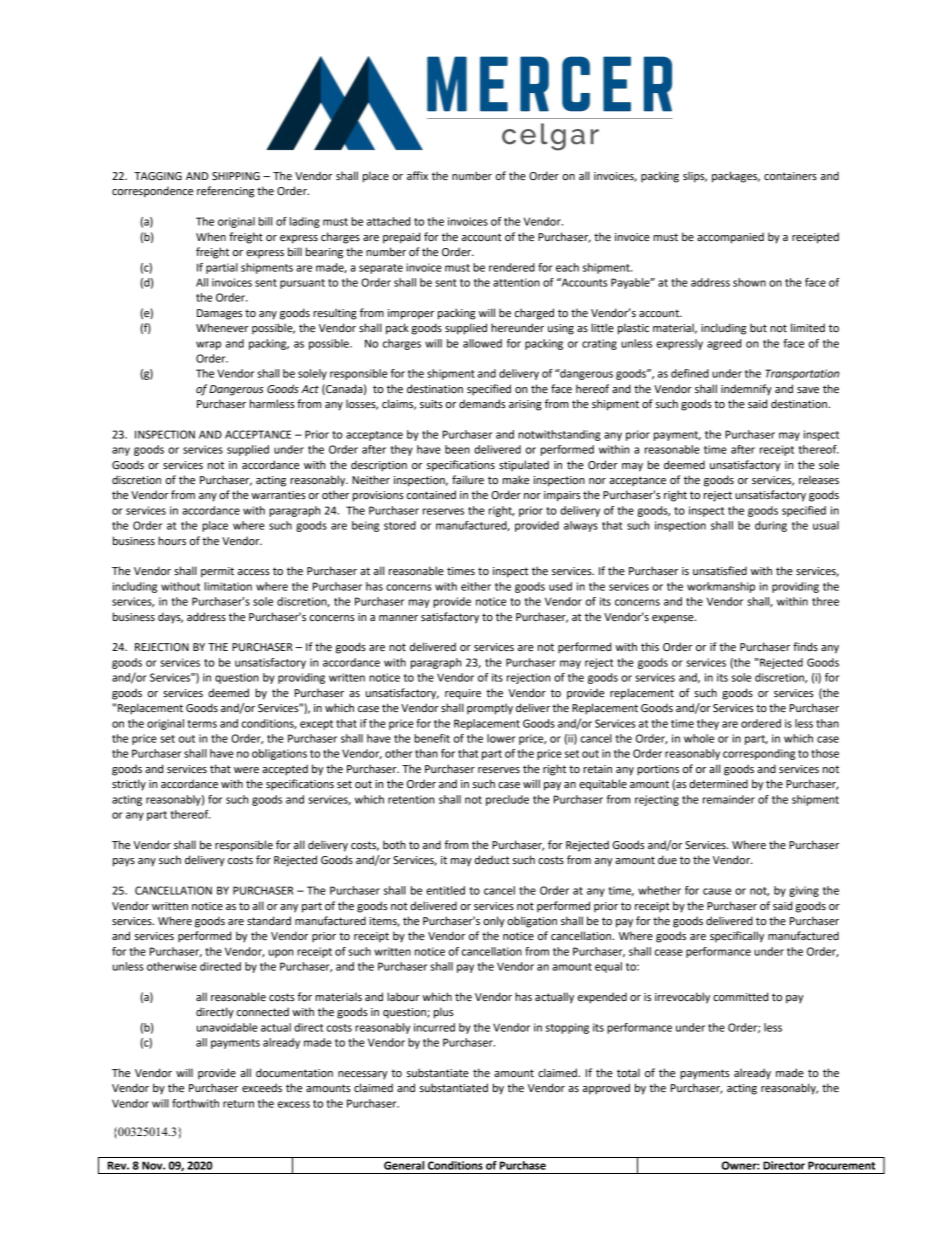  I want to click on referencing, so click(225, 192).
